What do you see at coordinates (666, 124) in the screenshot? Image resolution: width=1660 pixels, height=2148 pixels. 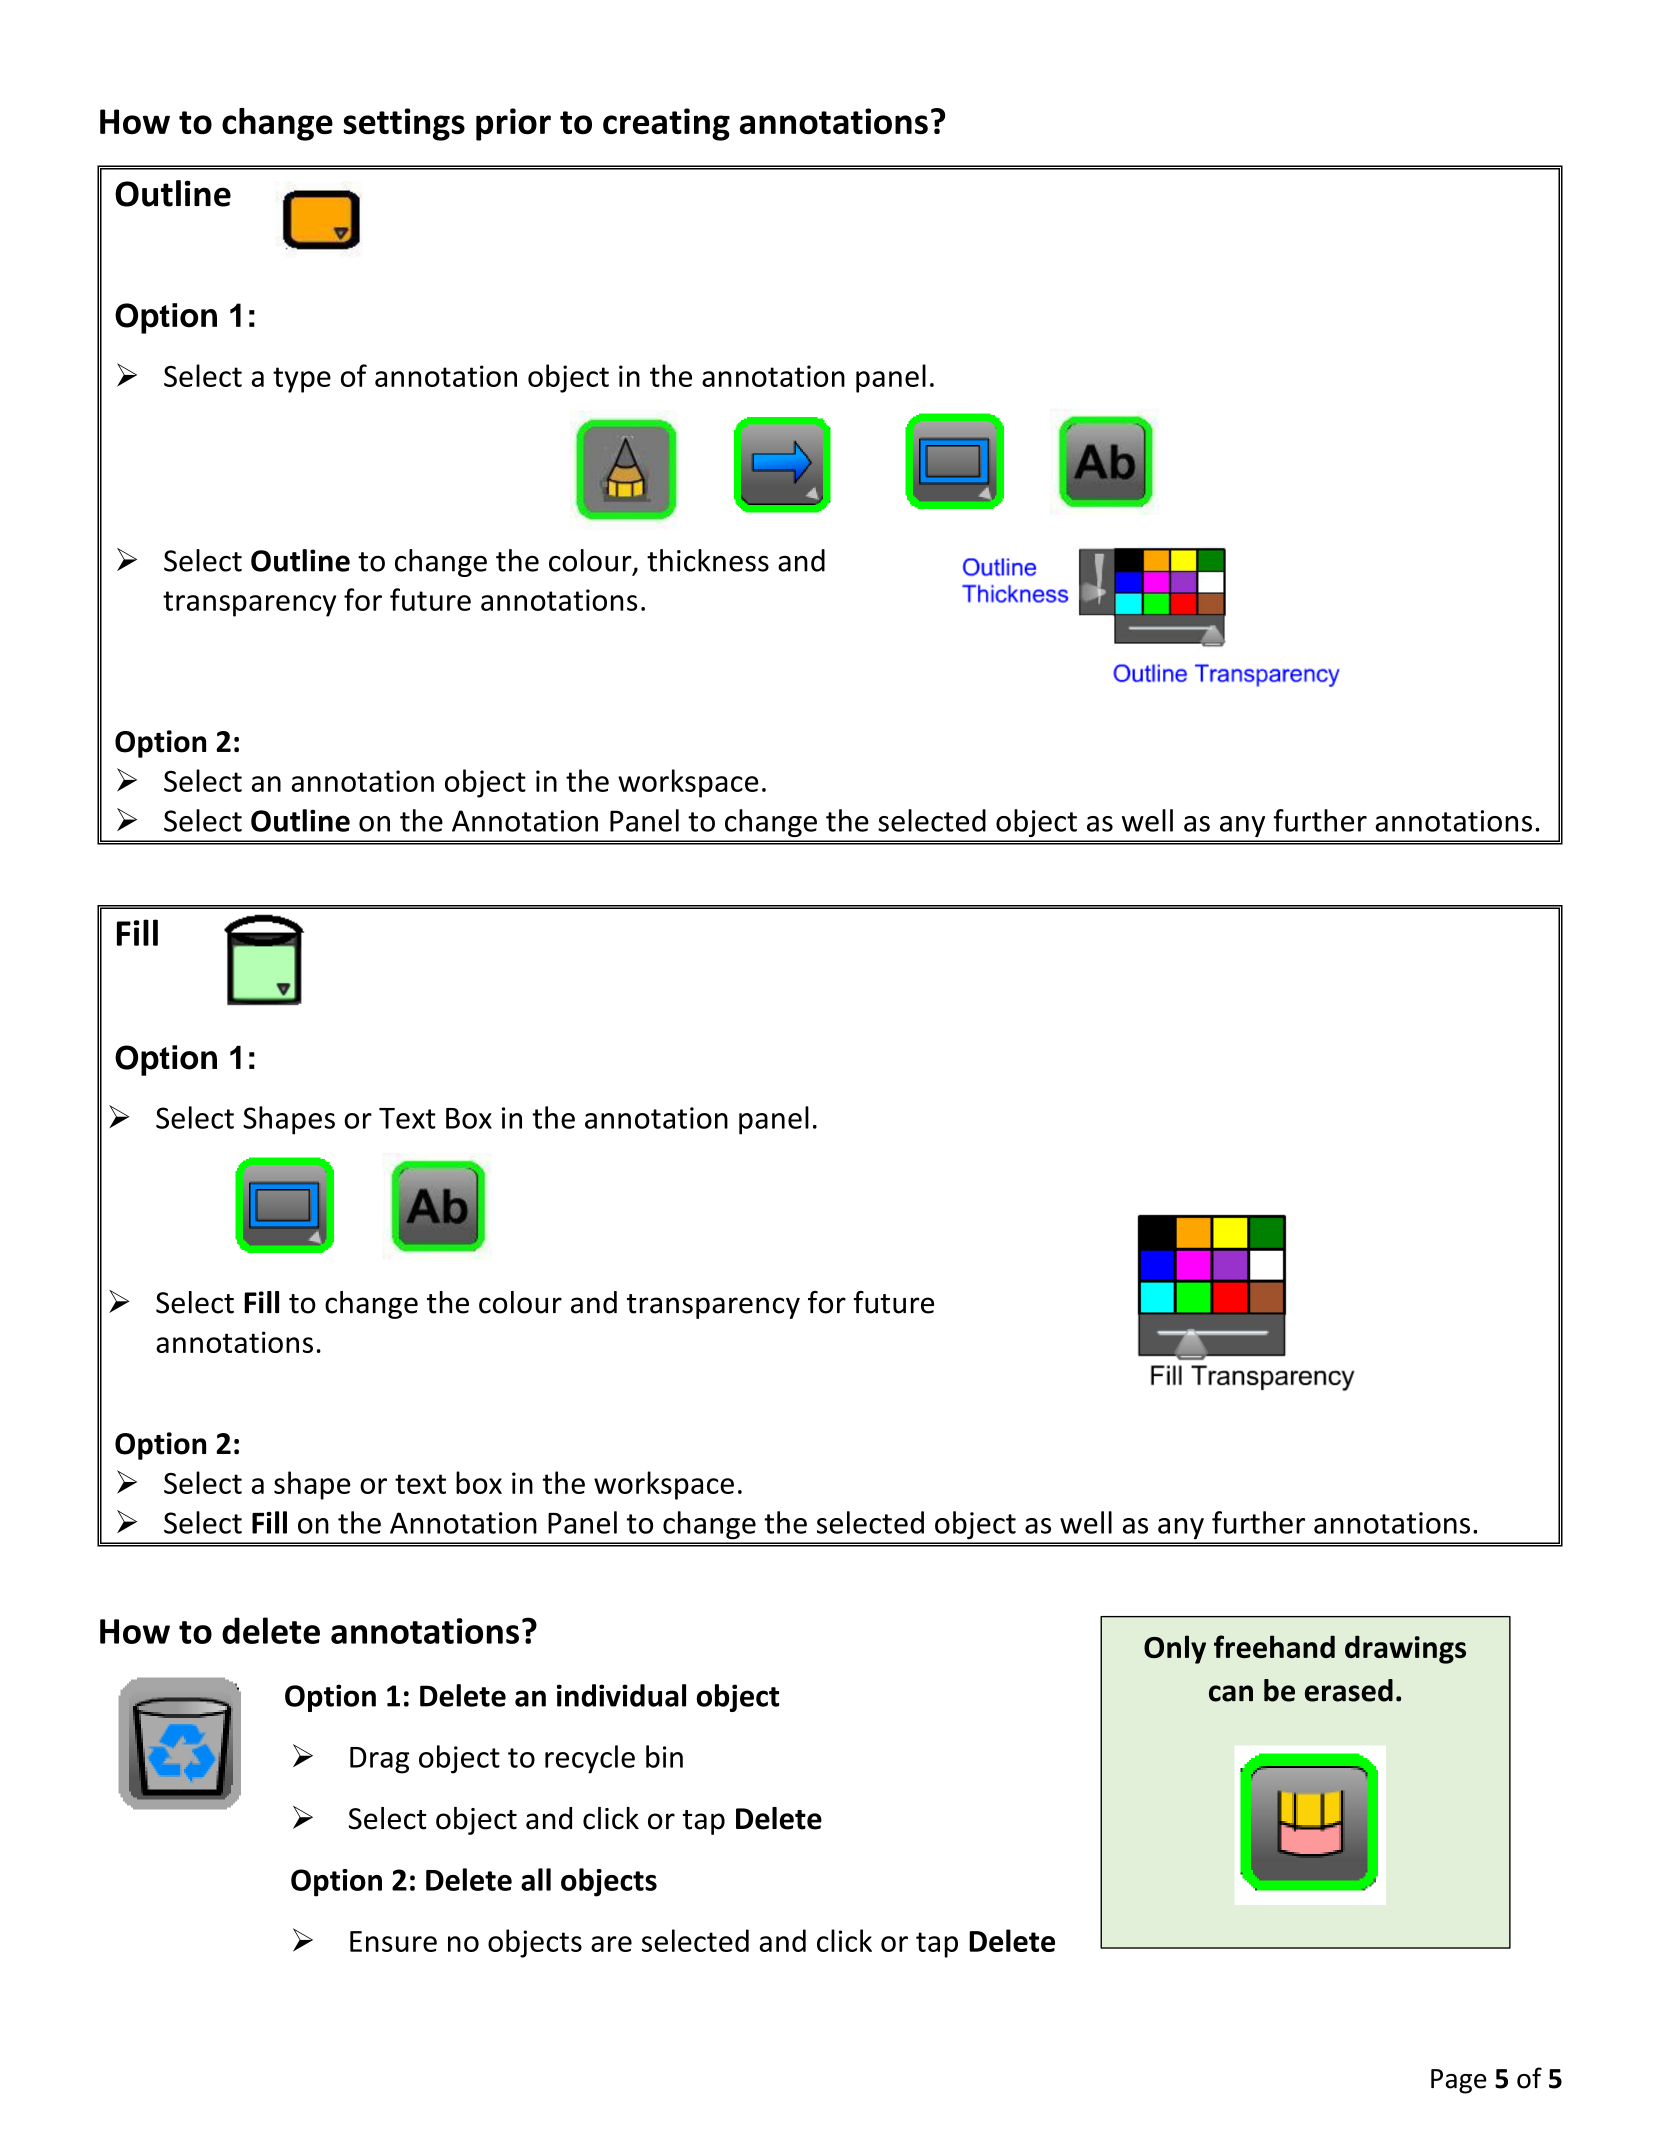 I see `creating` at bounding box center [666, 124].
